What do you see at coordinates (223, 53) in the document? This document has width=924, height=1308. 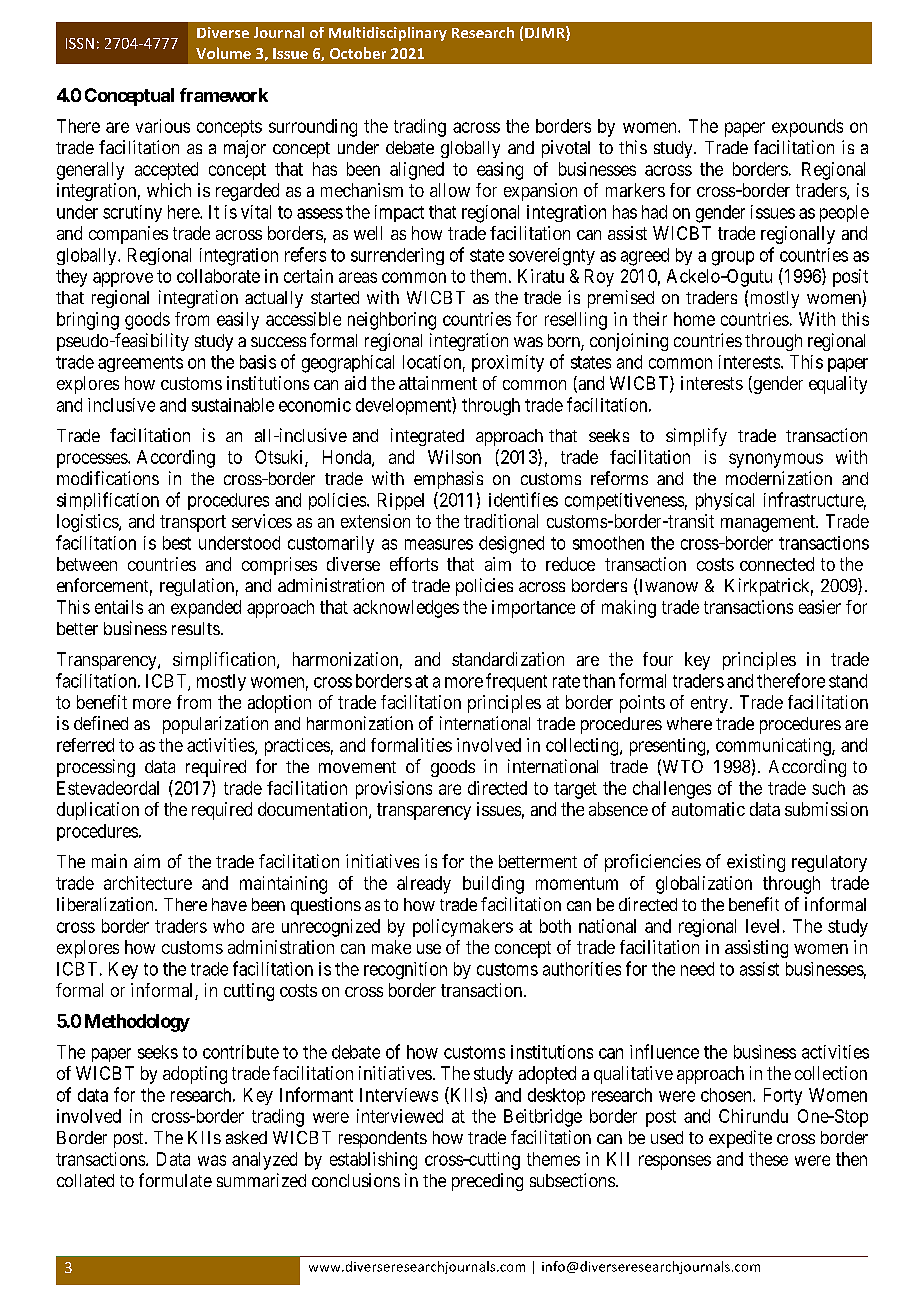 I see `Volume` at bounding box center [223, 53].
